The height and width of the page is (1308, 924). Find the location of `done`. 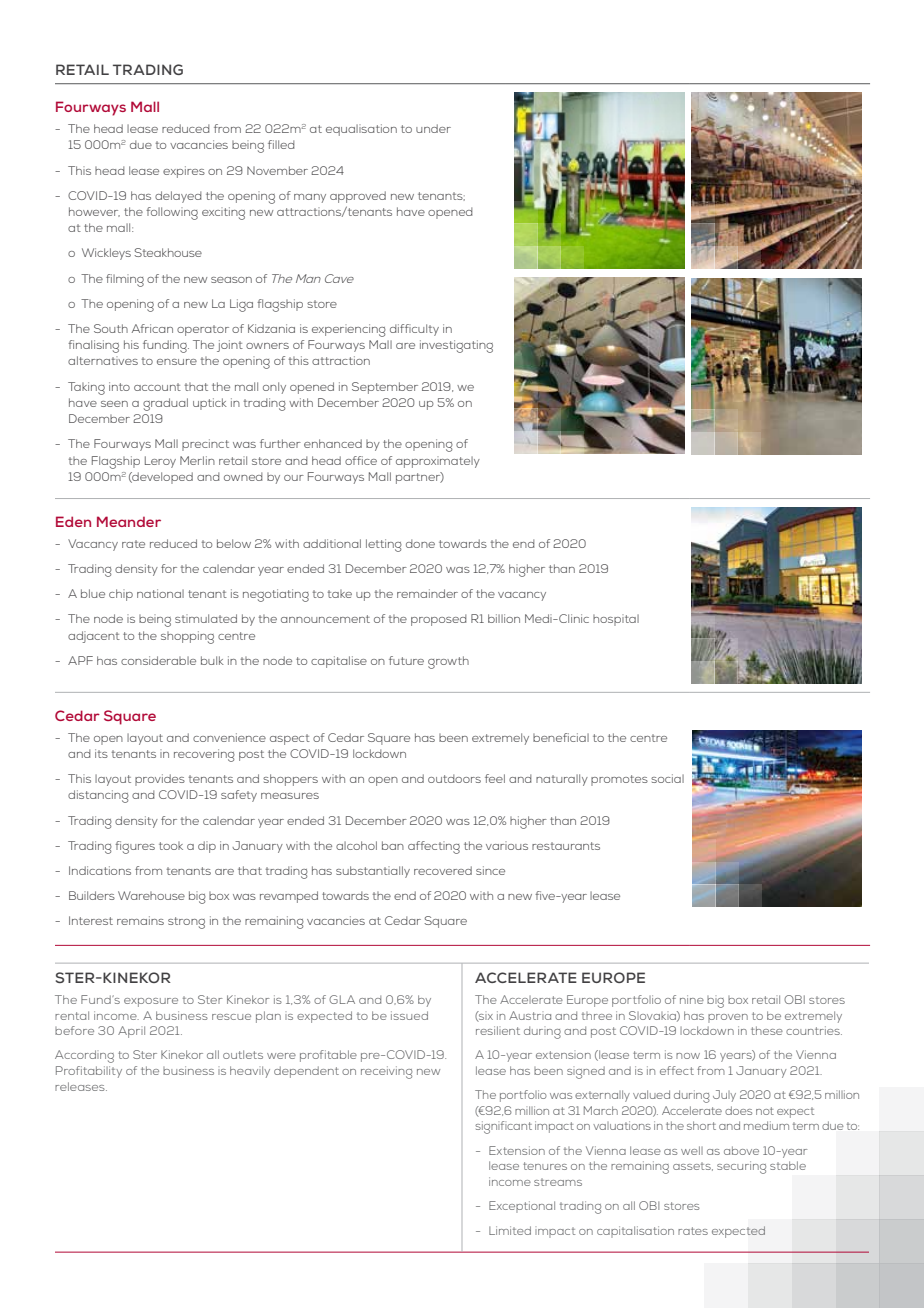

done is located at coordinates (420, 543).
